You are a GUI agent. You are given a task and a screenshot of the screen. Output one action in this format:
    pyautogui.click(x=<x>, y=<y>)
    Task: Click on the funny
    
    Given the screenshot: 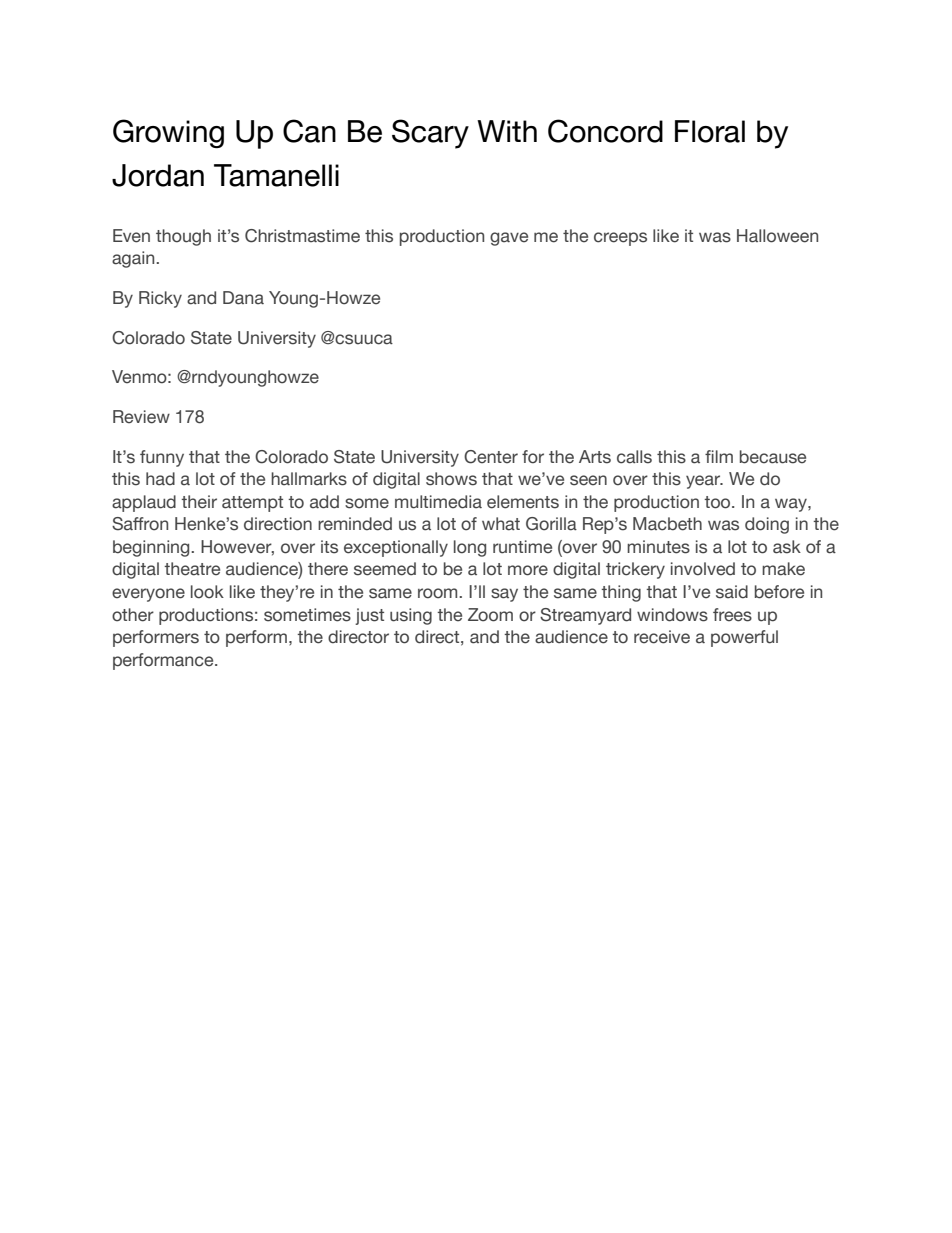 What is the action you would take?
    pyautogui.click(x=162, y=458)
